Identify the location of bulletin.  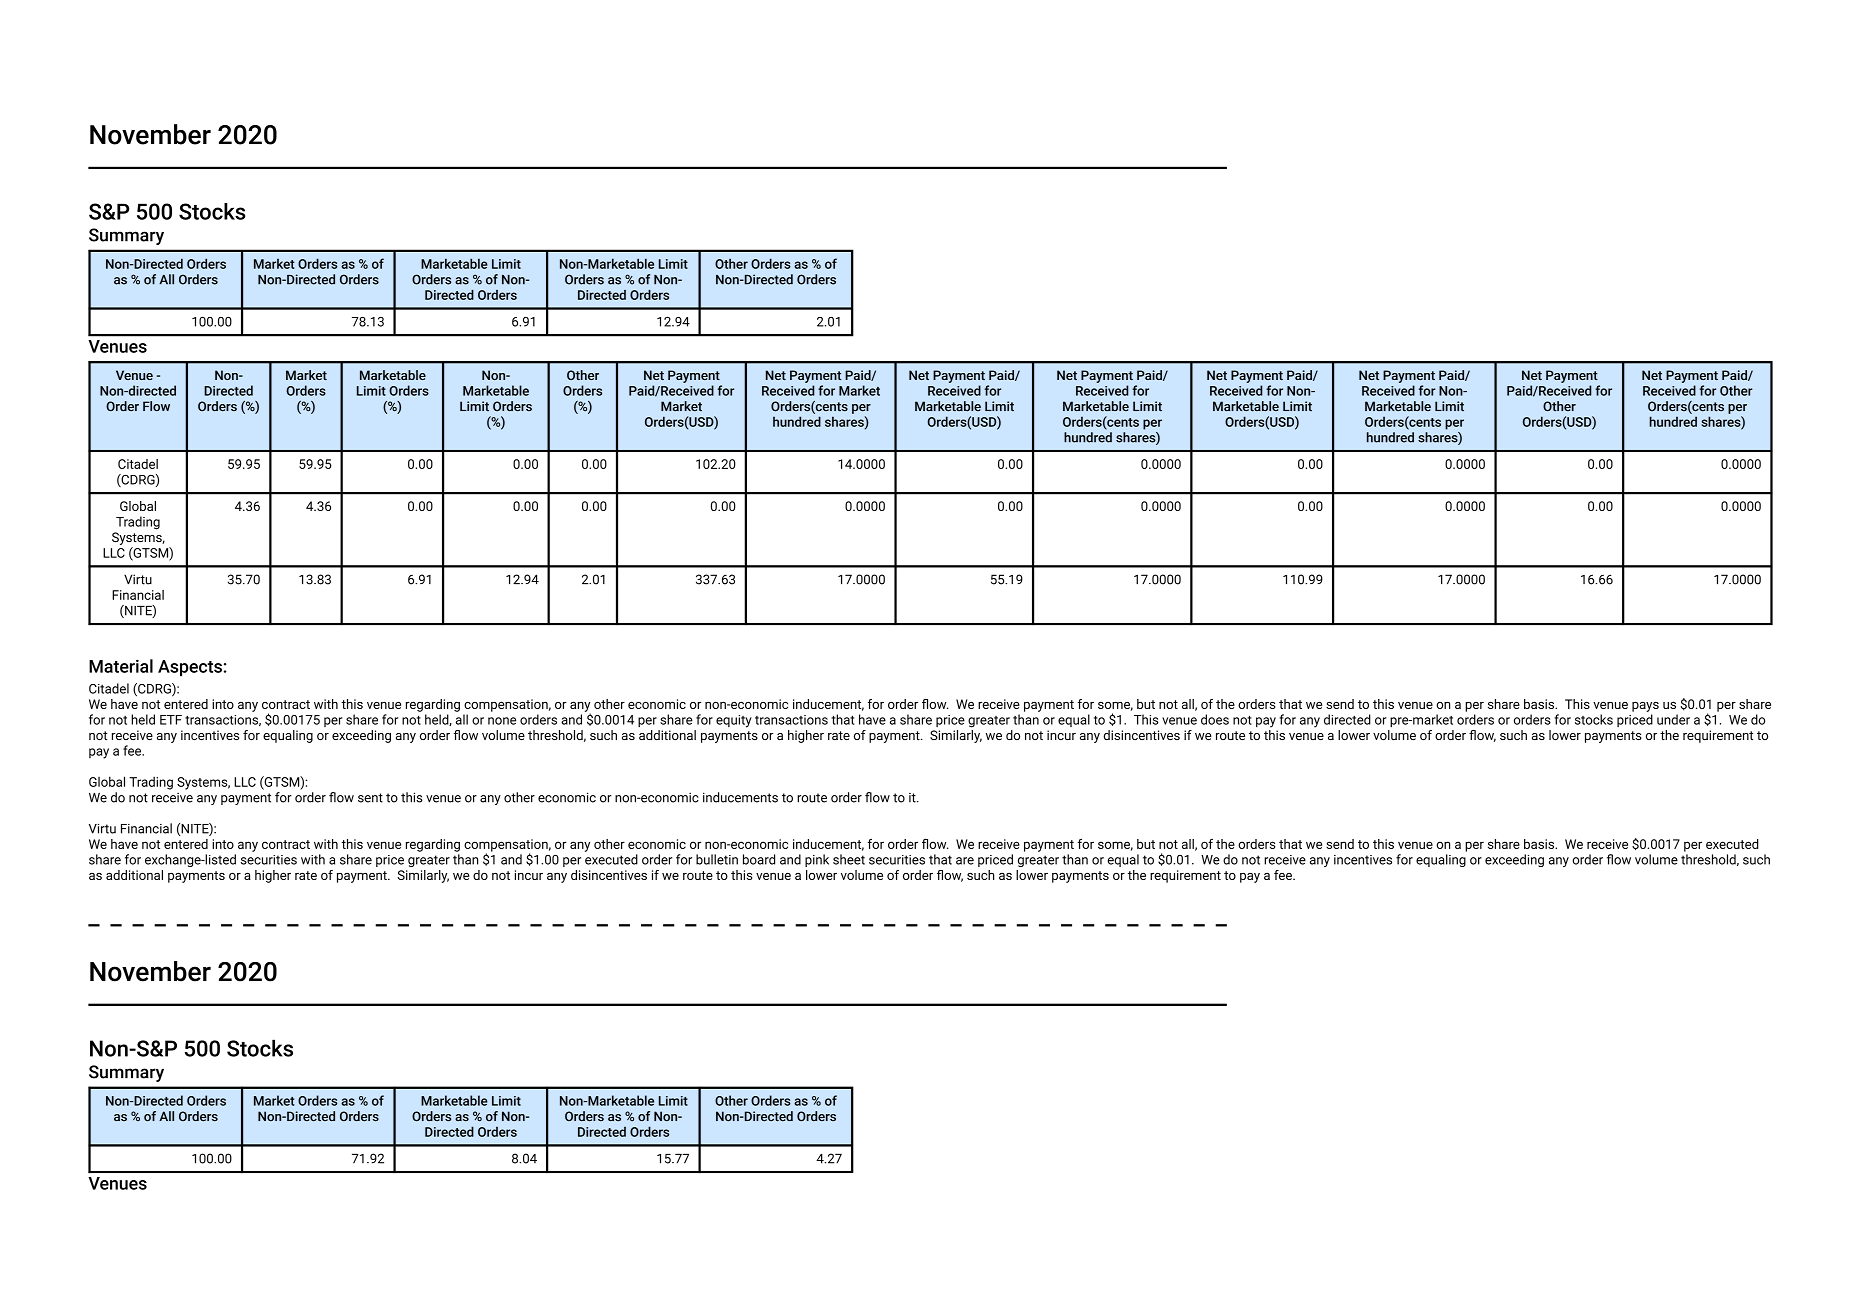
(717, 859).
